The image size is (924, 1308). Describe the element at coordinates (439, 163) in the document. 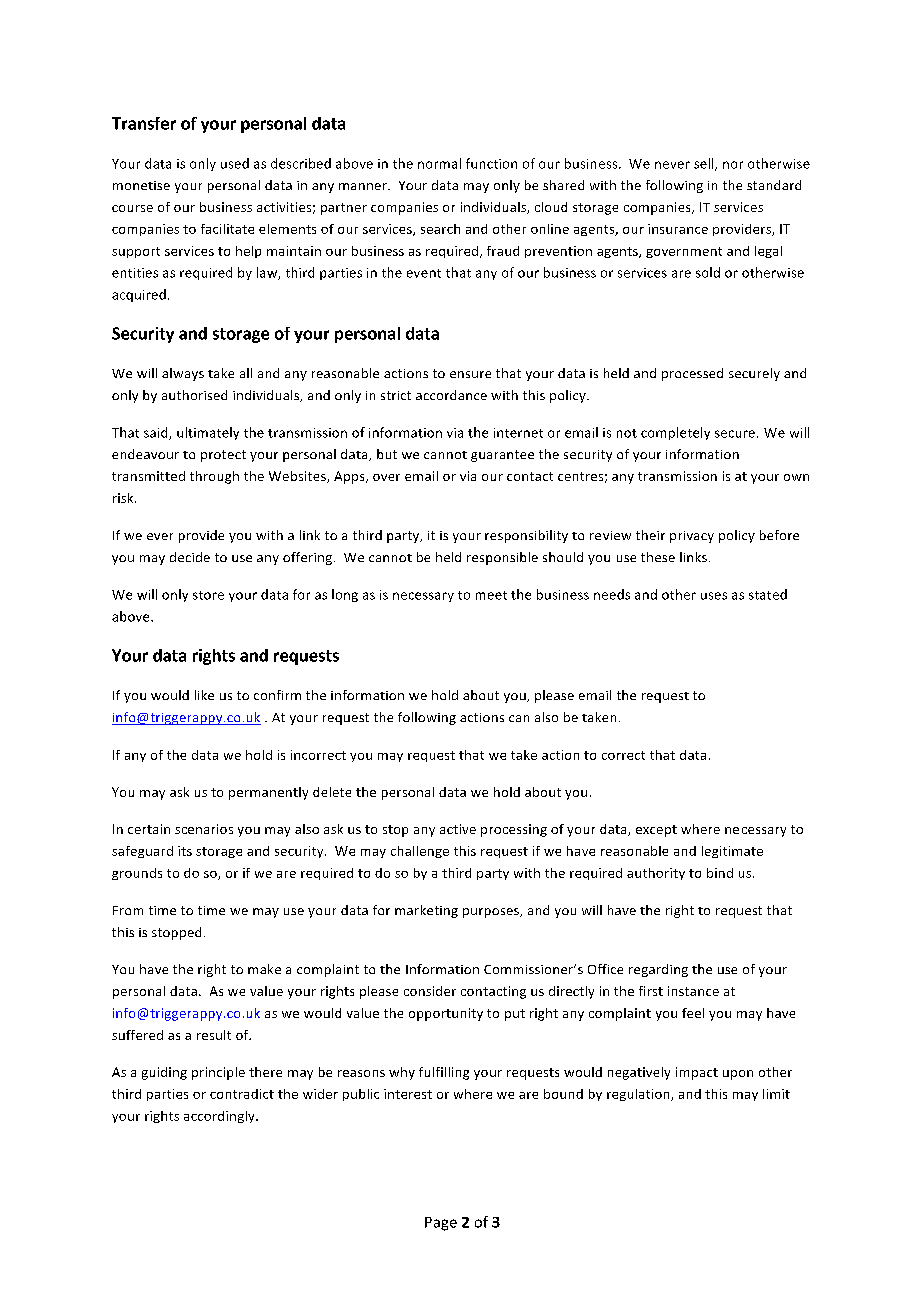

I see `normal` at that location.
